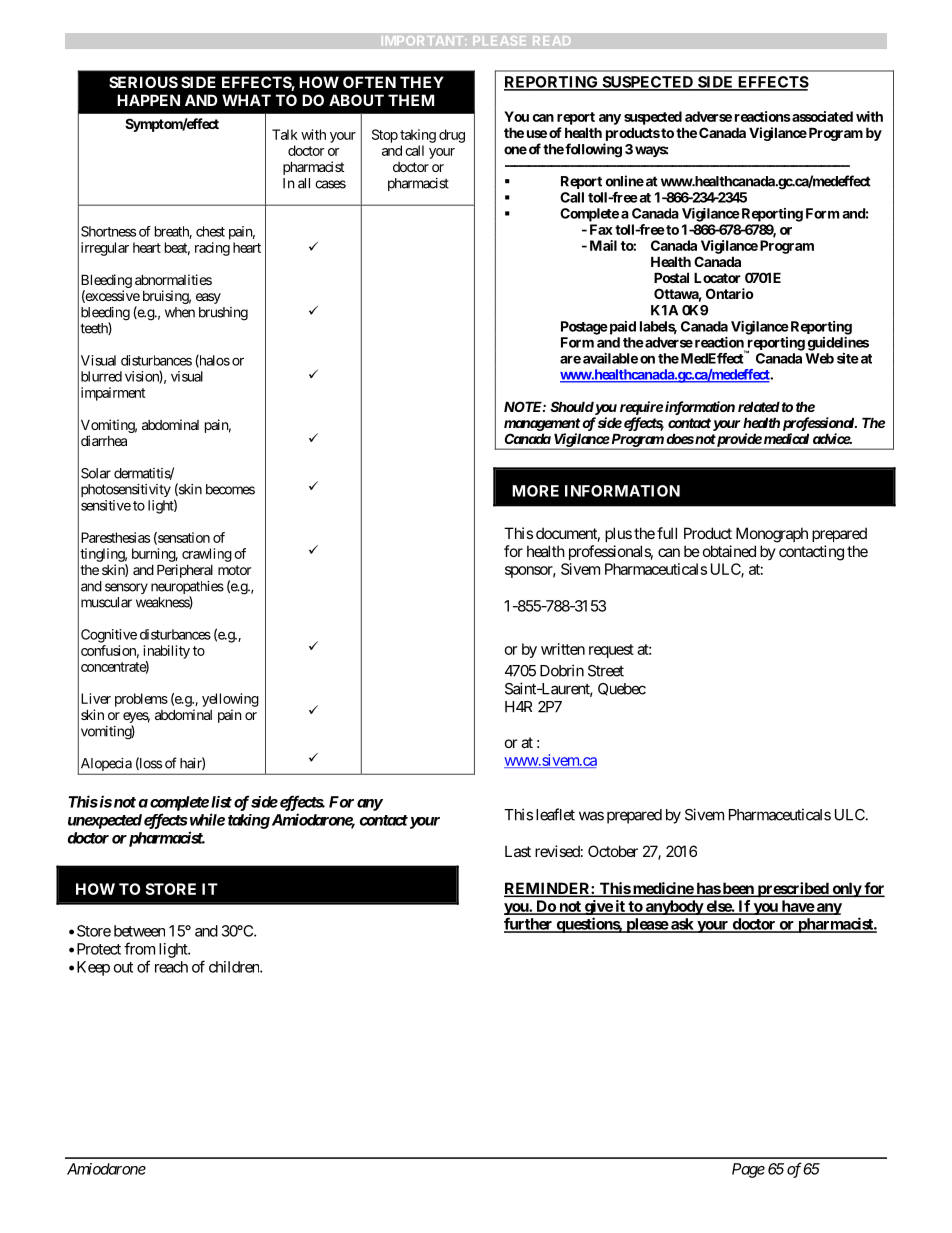 The height and width of the image is (1233, 952). I want to click on drug, so click(452, 136).
